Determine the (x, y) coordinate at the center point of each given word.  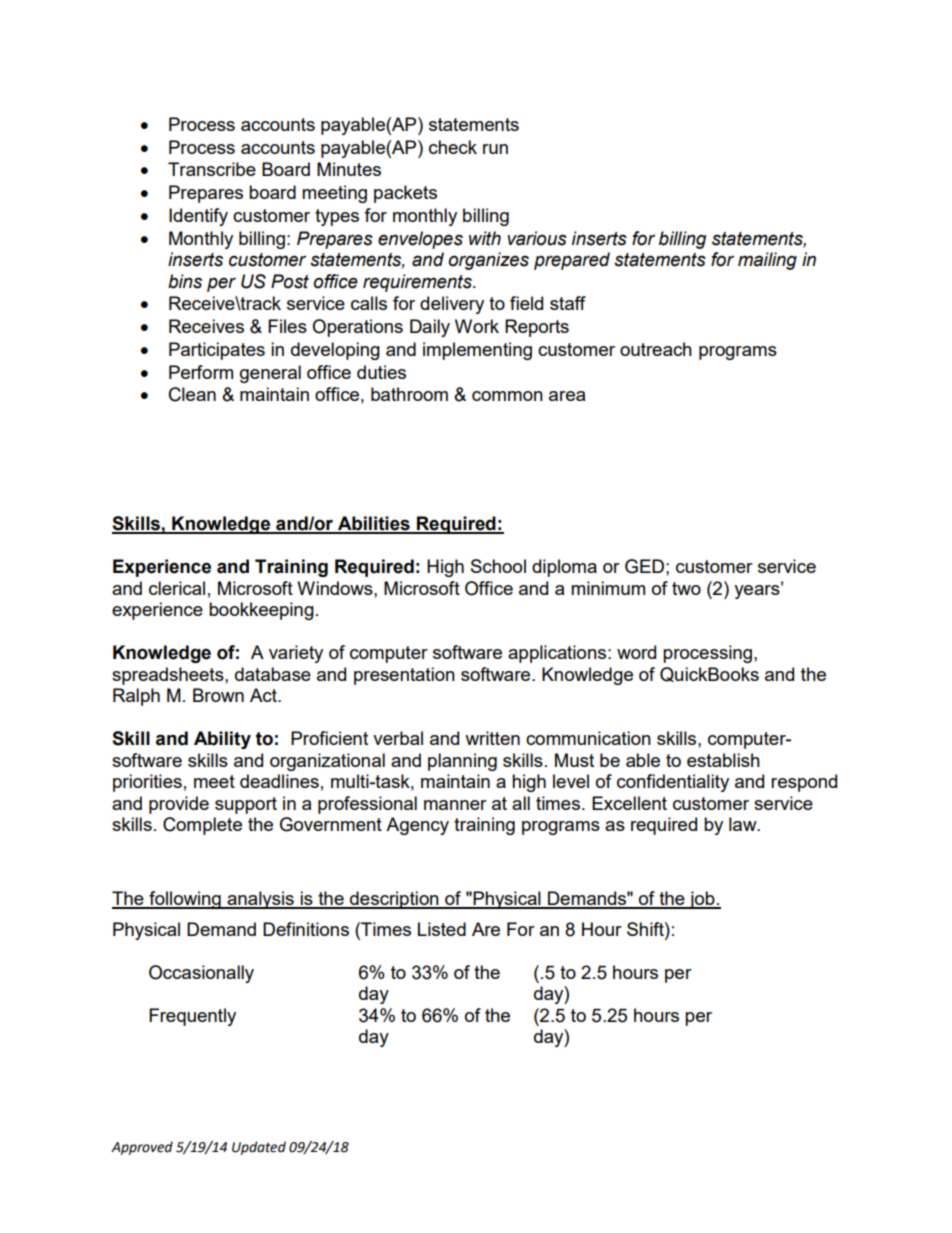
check (453, 147)
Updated (259, 1148)
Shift (646, 929)
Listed (442, 929)
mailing (767, 261)
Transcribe (212, 169)
